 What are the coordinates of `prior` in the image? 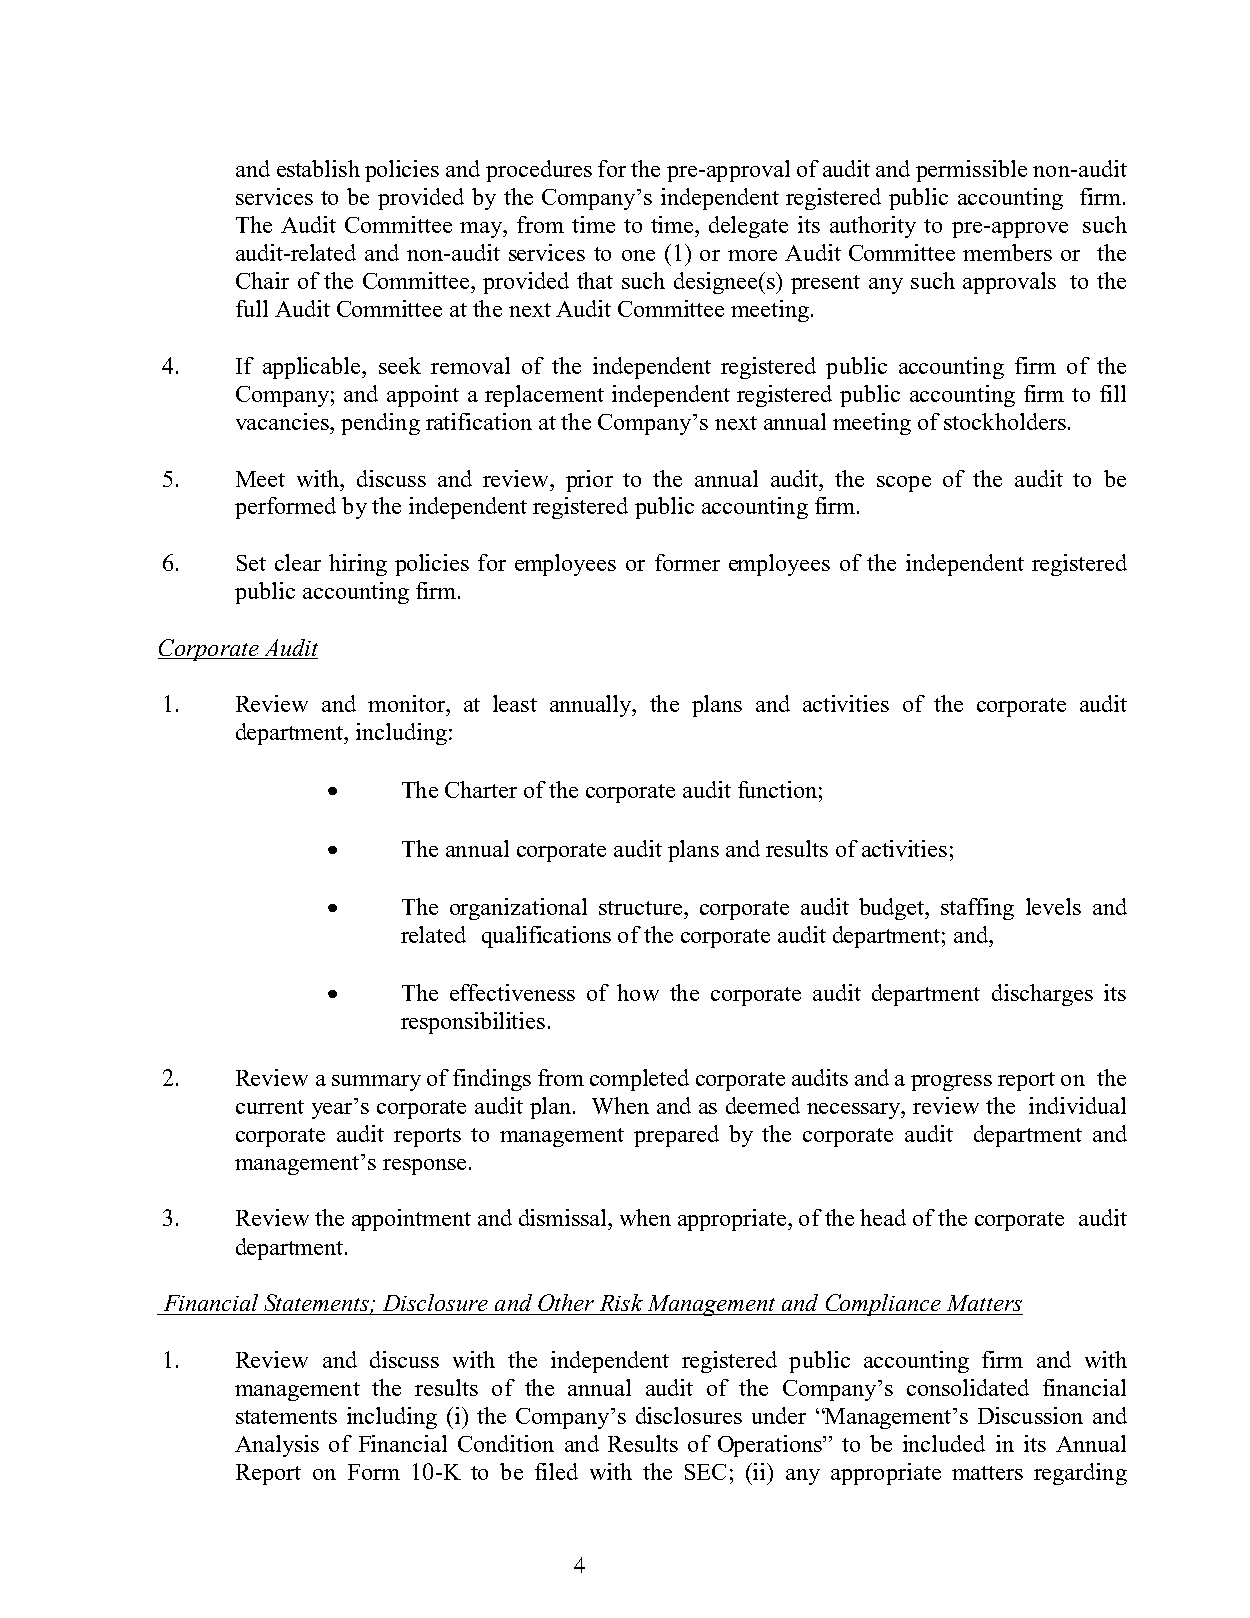 It's located at (589, 481).
